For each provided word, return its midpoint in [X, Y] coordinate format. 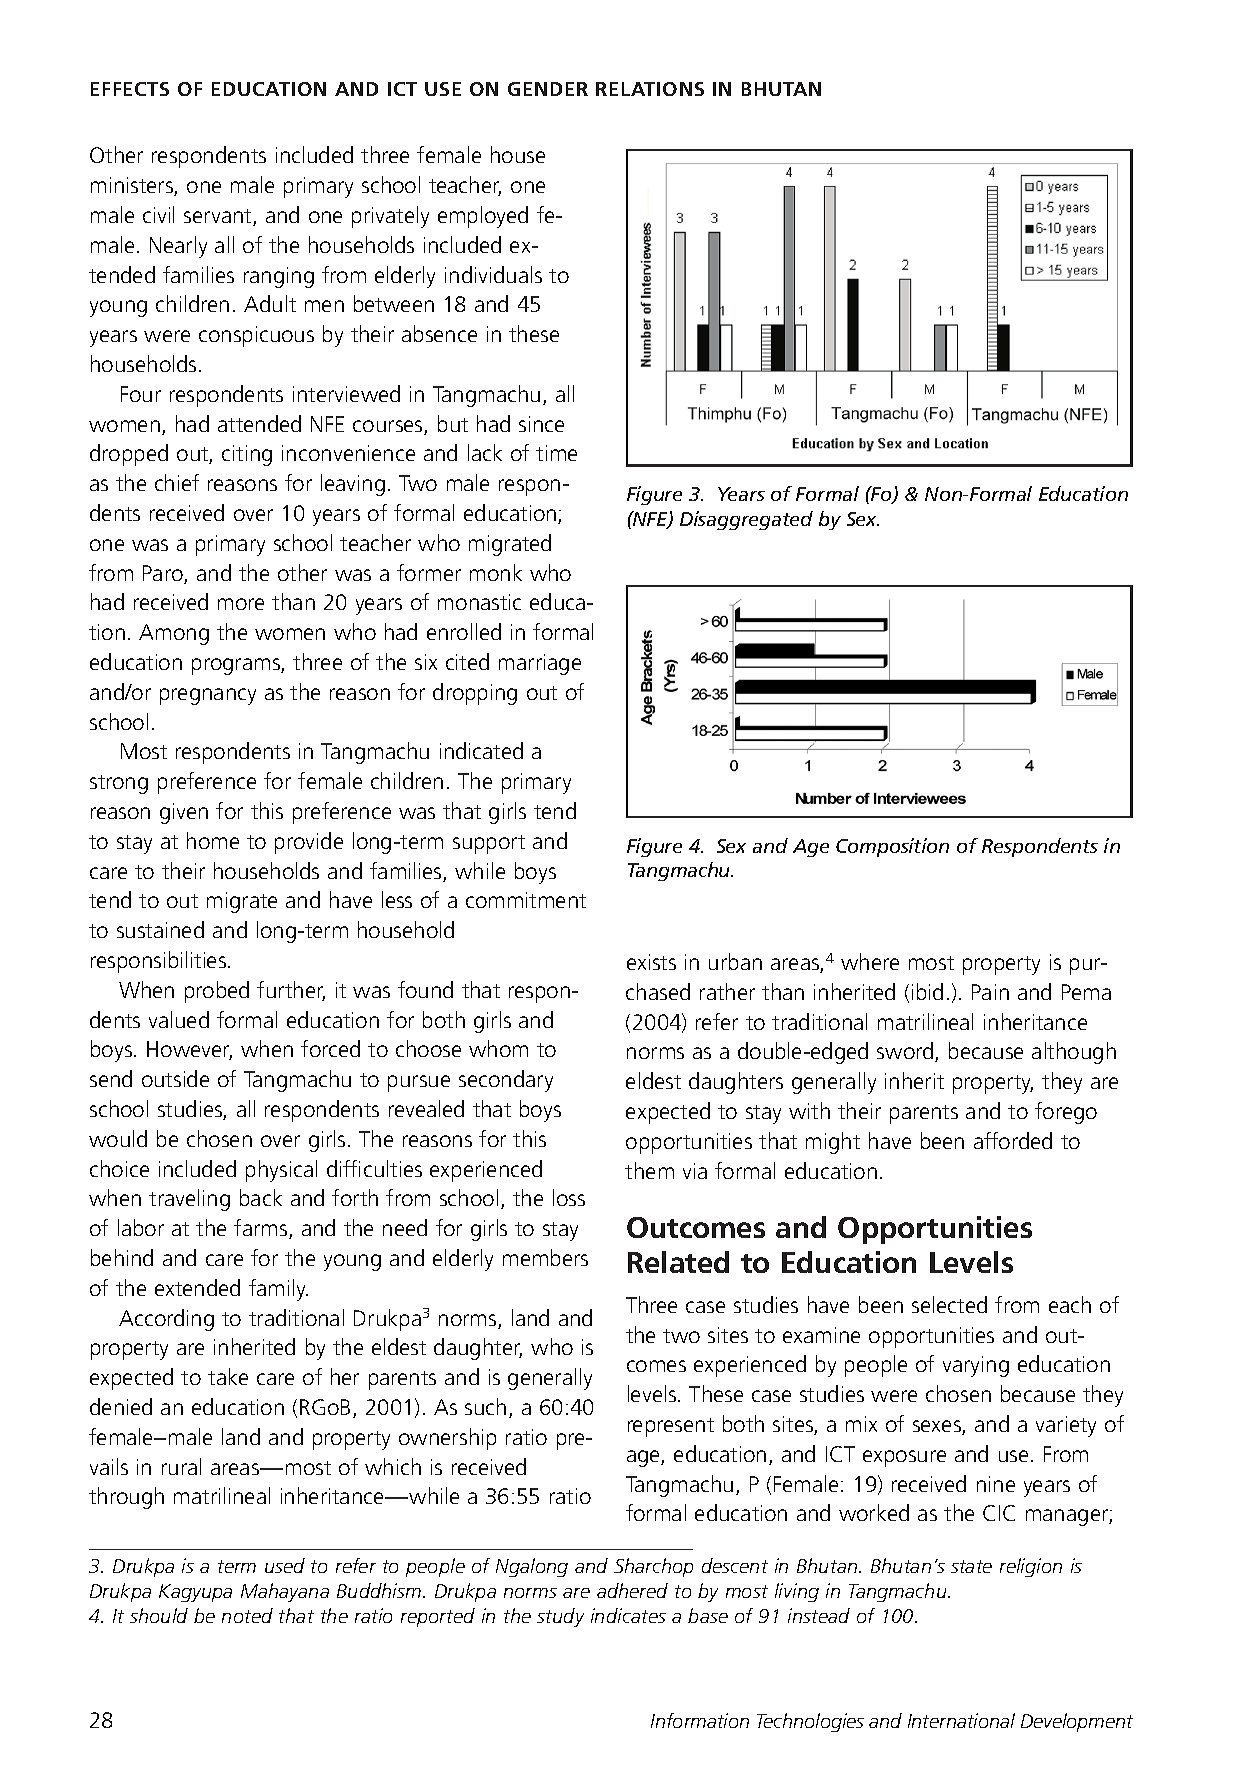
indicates [628, 1615]
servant [219, 217]
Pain [990, 992]
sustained [160, 929]
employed [483, 217]
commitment [526, 900]
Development [1077, 1722]
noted [247, 1615]
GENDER [548, 89]
